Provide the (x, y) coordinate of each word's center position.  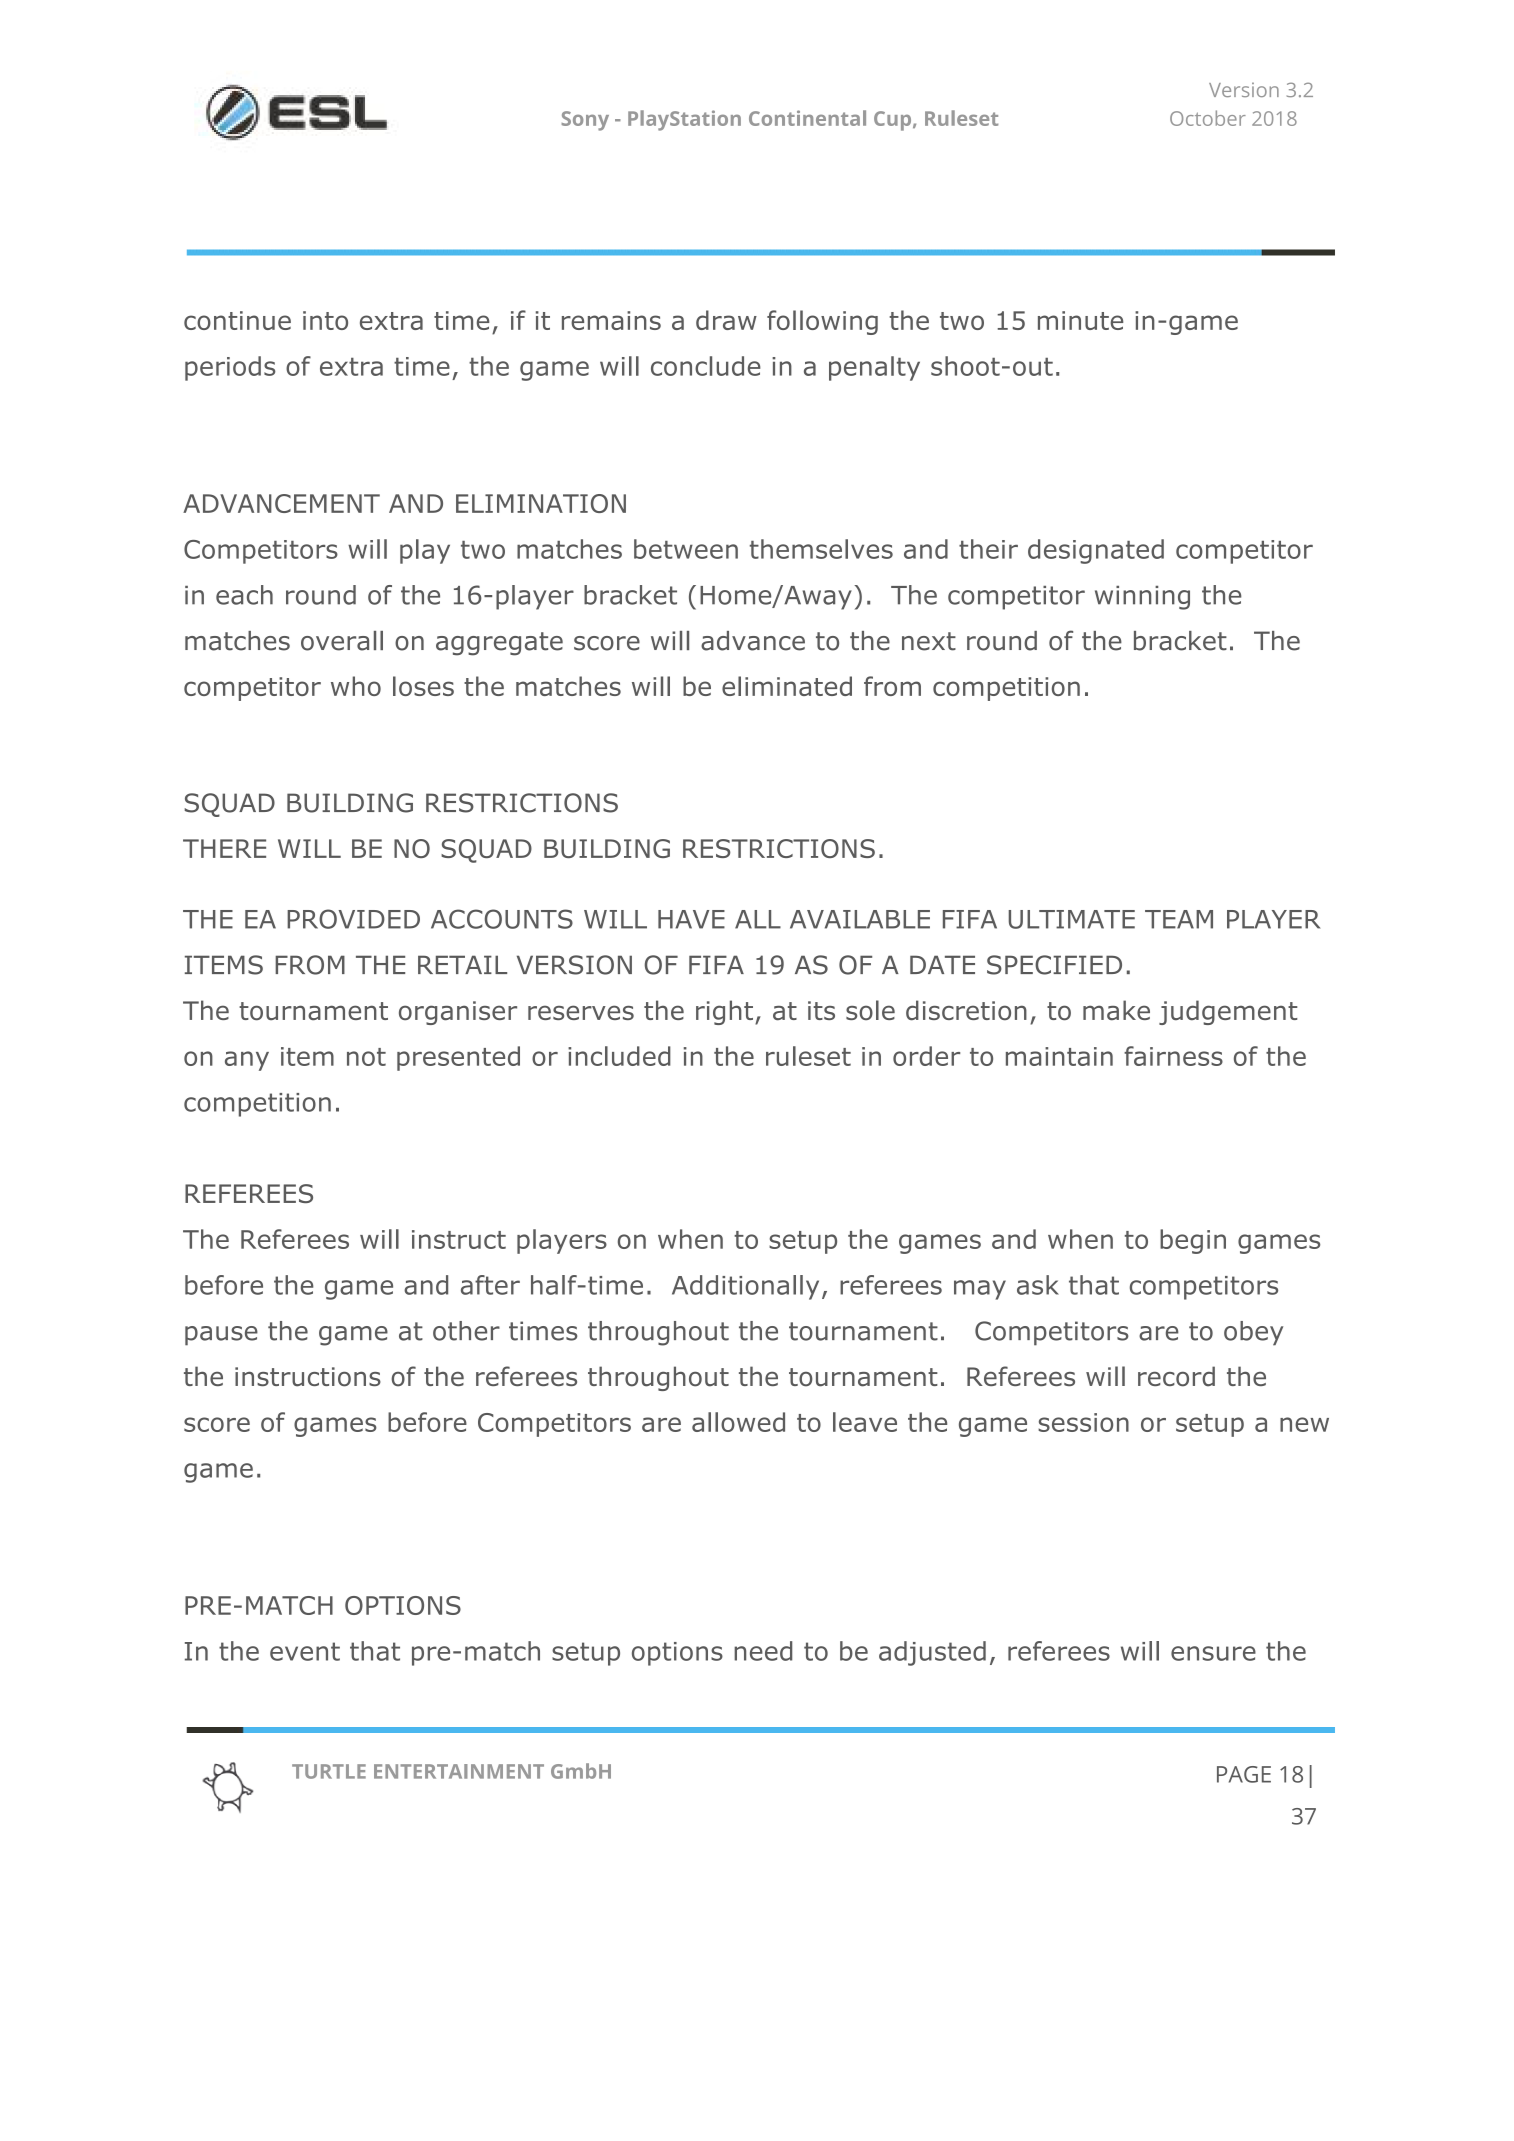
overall (342, 641)
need (763, 1651)
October (1208, 118)
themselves (821, 549)
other (466, 1331)
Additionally (745, 1287)
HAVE (691, 919)
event (305, 1651)
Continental (807, 118)
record (1176, 1376)
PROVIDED (353, 919)
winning (1142, 598)
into (325, 320)
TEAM (1179, 919)
